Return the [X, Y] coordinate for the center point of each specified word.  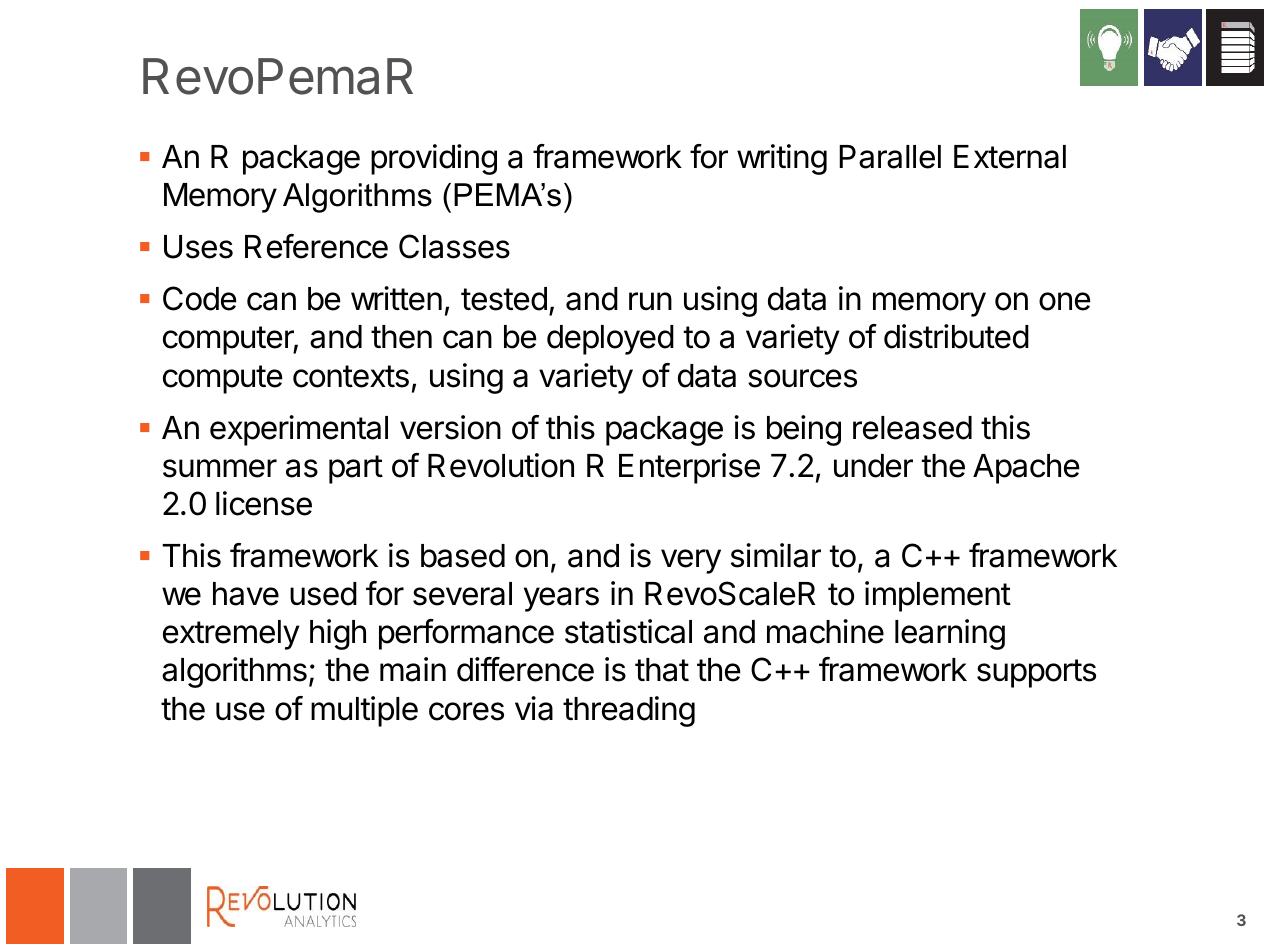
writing [782, 159]
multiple [364, 711]
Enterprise [689, 468]
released [912, 428]
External [1010, 157]
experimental [299, 430]
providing [434, 159]
